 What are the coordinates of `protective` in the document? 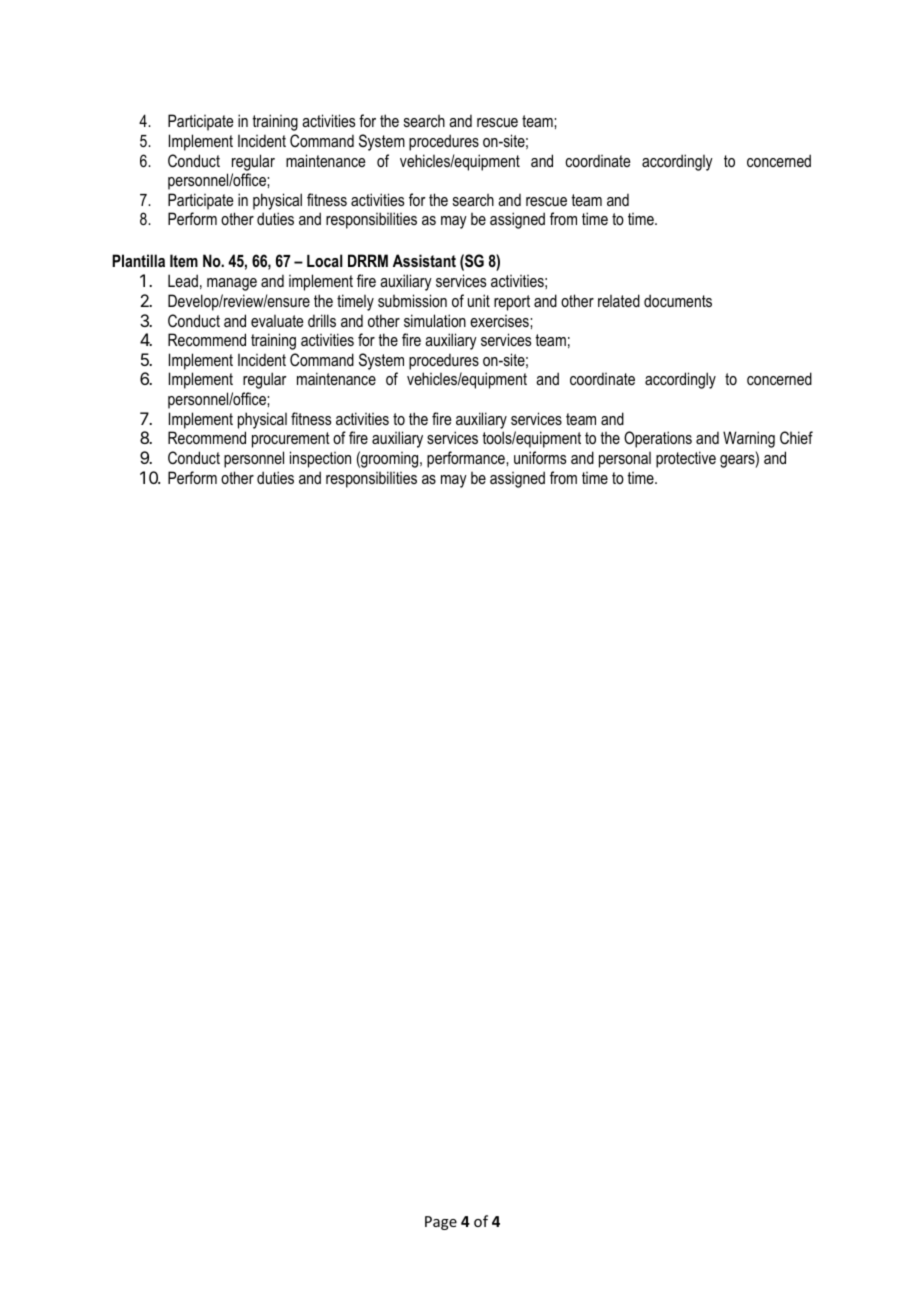 It's located at (686, 459).
